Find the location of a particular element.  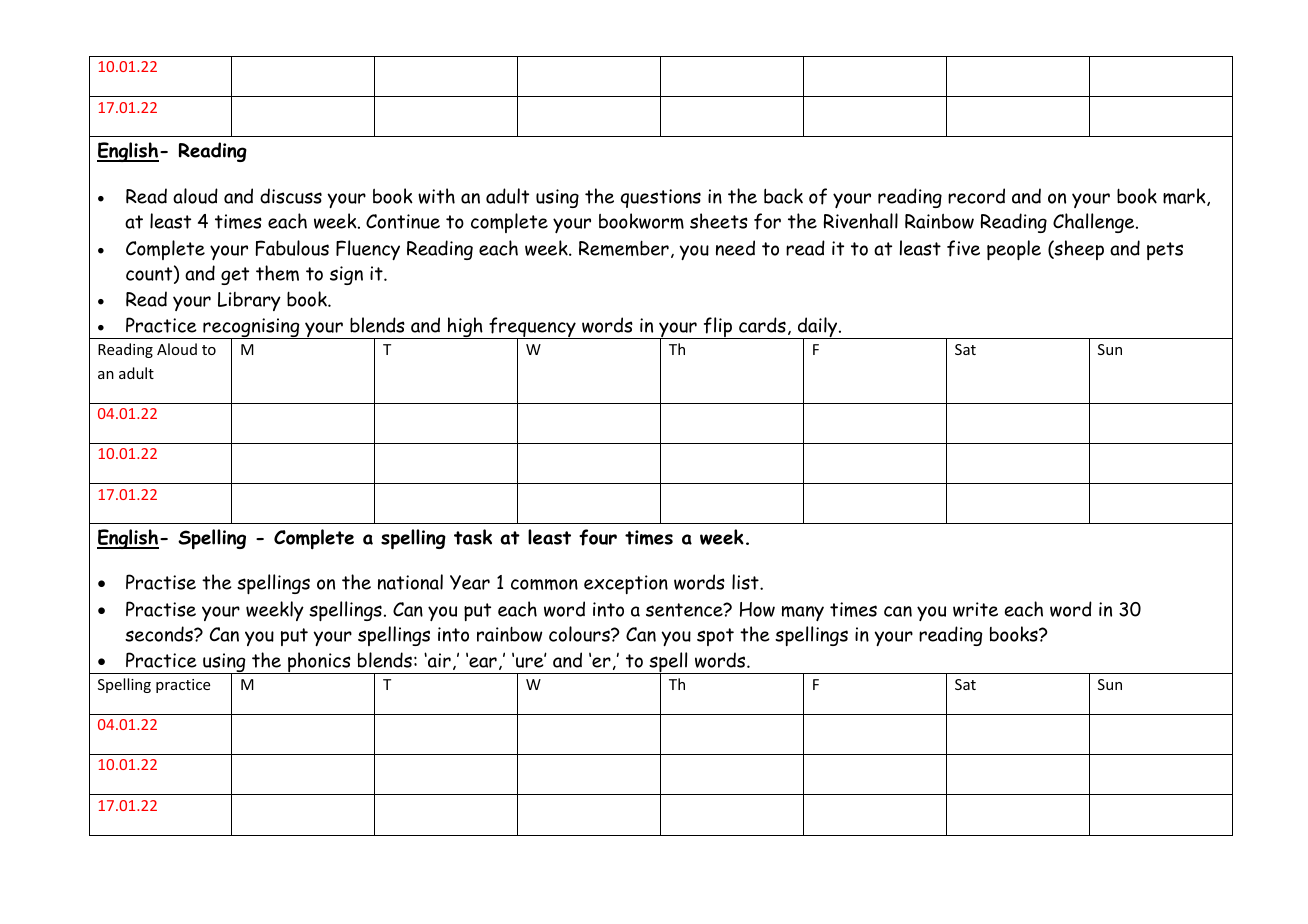

list is located at coordinates (746, 582).
